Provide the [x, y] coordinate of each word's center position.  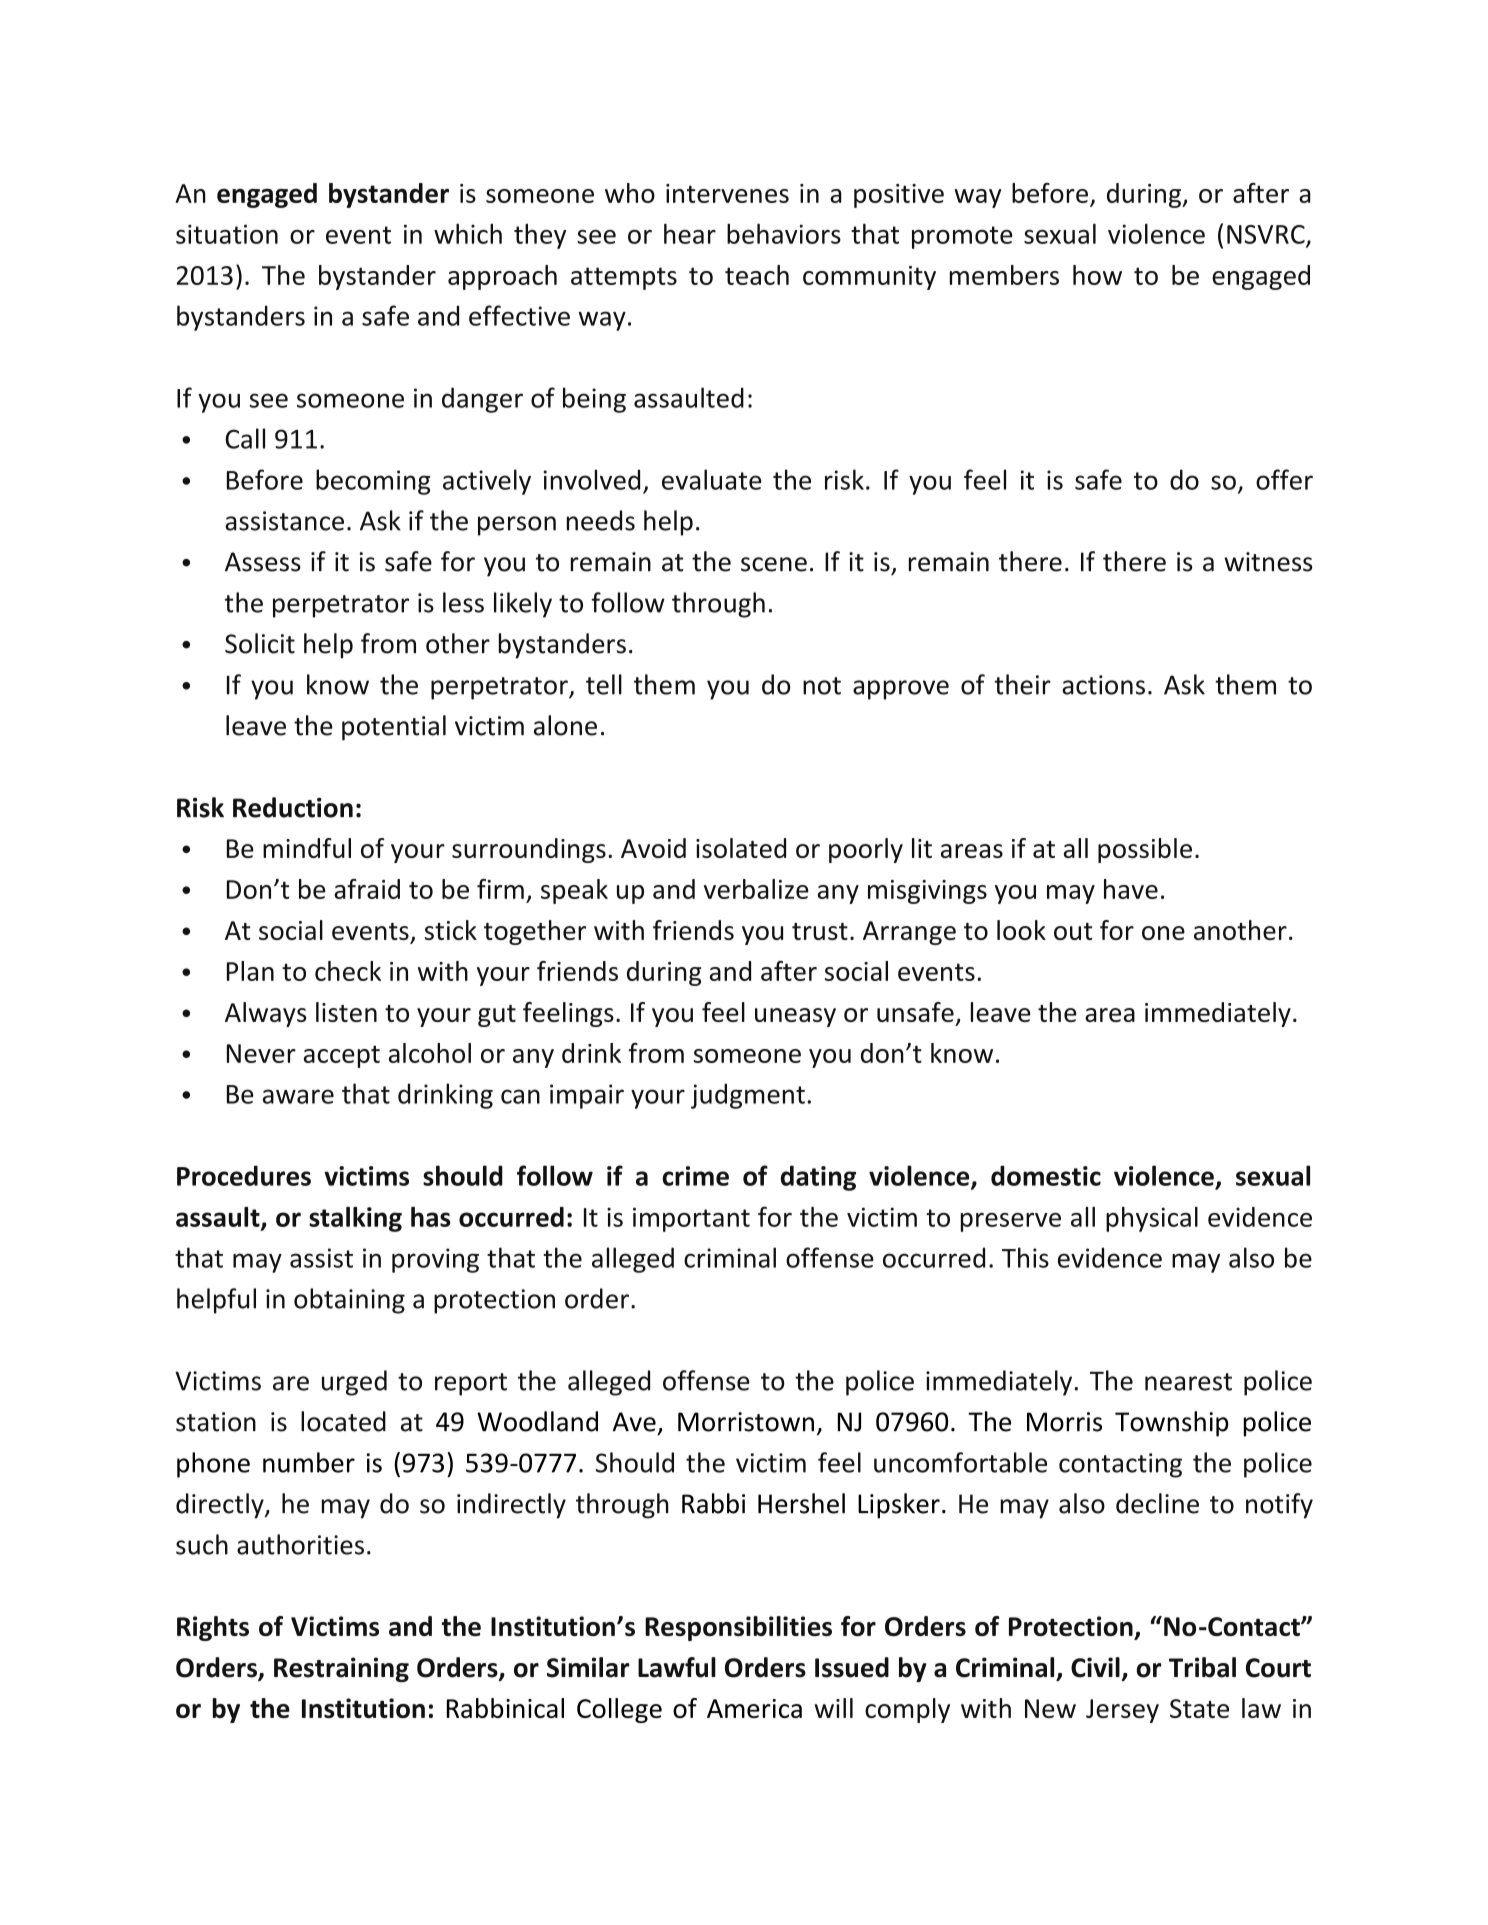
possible [1145, 850]
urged [354, 1383]
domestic [1046, 1175]
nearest [1188, 1382]
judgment [748, 1096]
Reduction [293, 807]
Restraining [341, 1669]
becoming [373, 482]
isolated [741, 848]
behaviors [784, 234]
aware [298, 1096]
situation [227, 234]
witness [1268, 562]
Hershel [801, 1503]
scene [774, 564]
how [1097, 275]
